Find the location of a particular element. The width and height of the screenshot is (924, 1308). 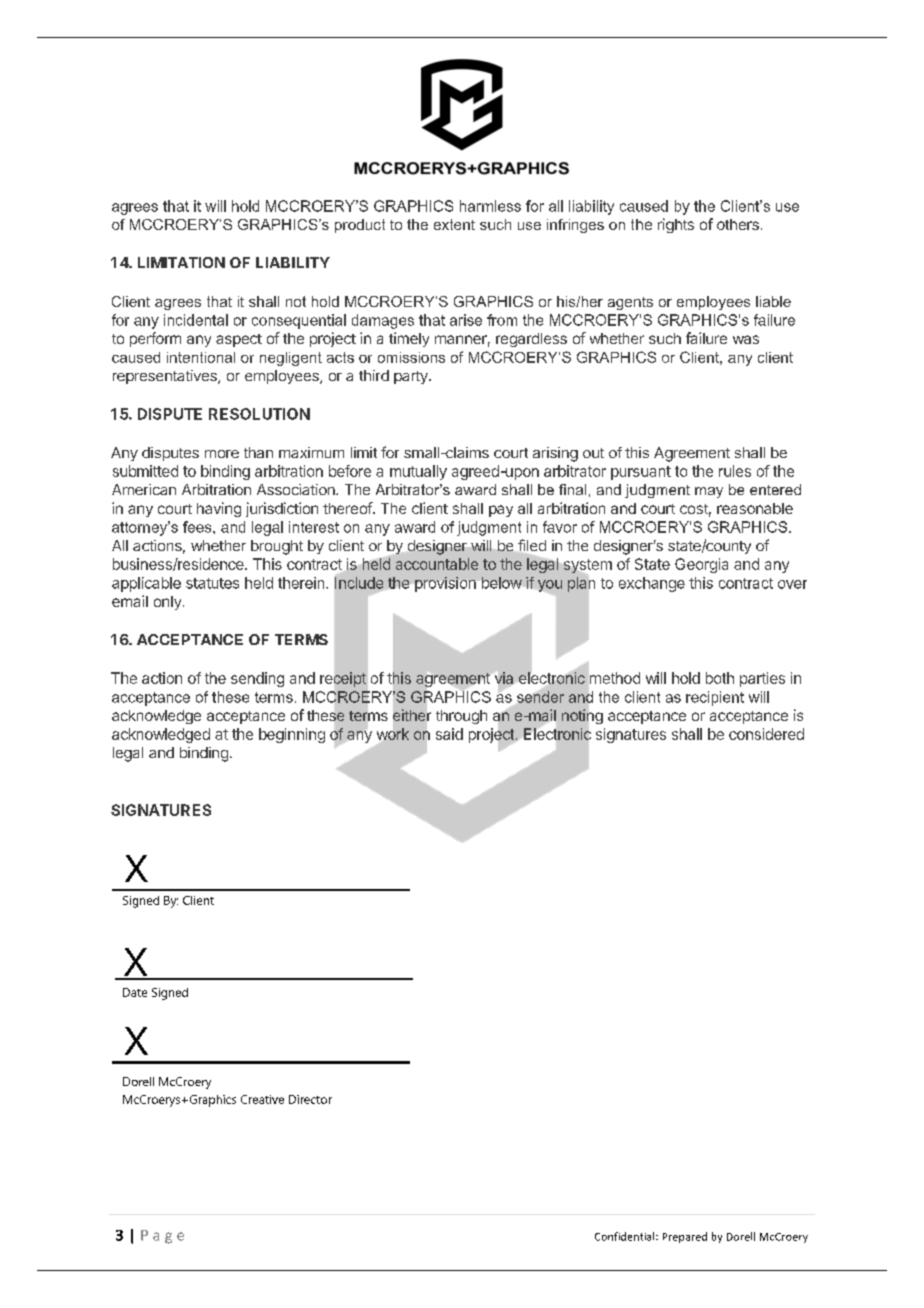

Creative is located at coordinates (262, 1099).
